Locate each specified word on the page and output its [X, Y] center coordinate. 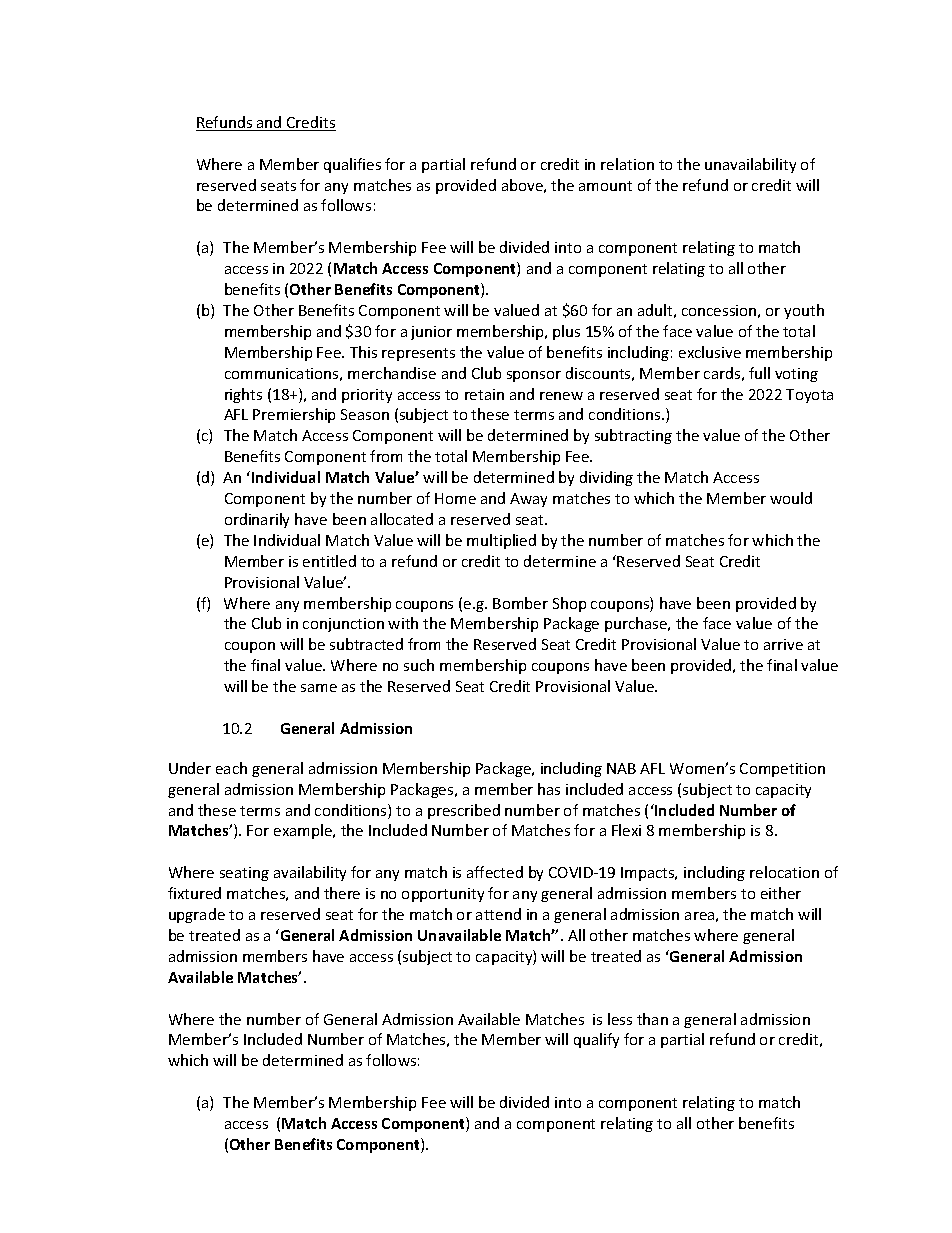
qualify [596, 1040]
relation [627, 164]
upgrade [197, 915]
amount [605, 186]
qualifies [352, 165]
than [652, 1019]
